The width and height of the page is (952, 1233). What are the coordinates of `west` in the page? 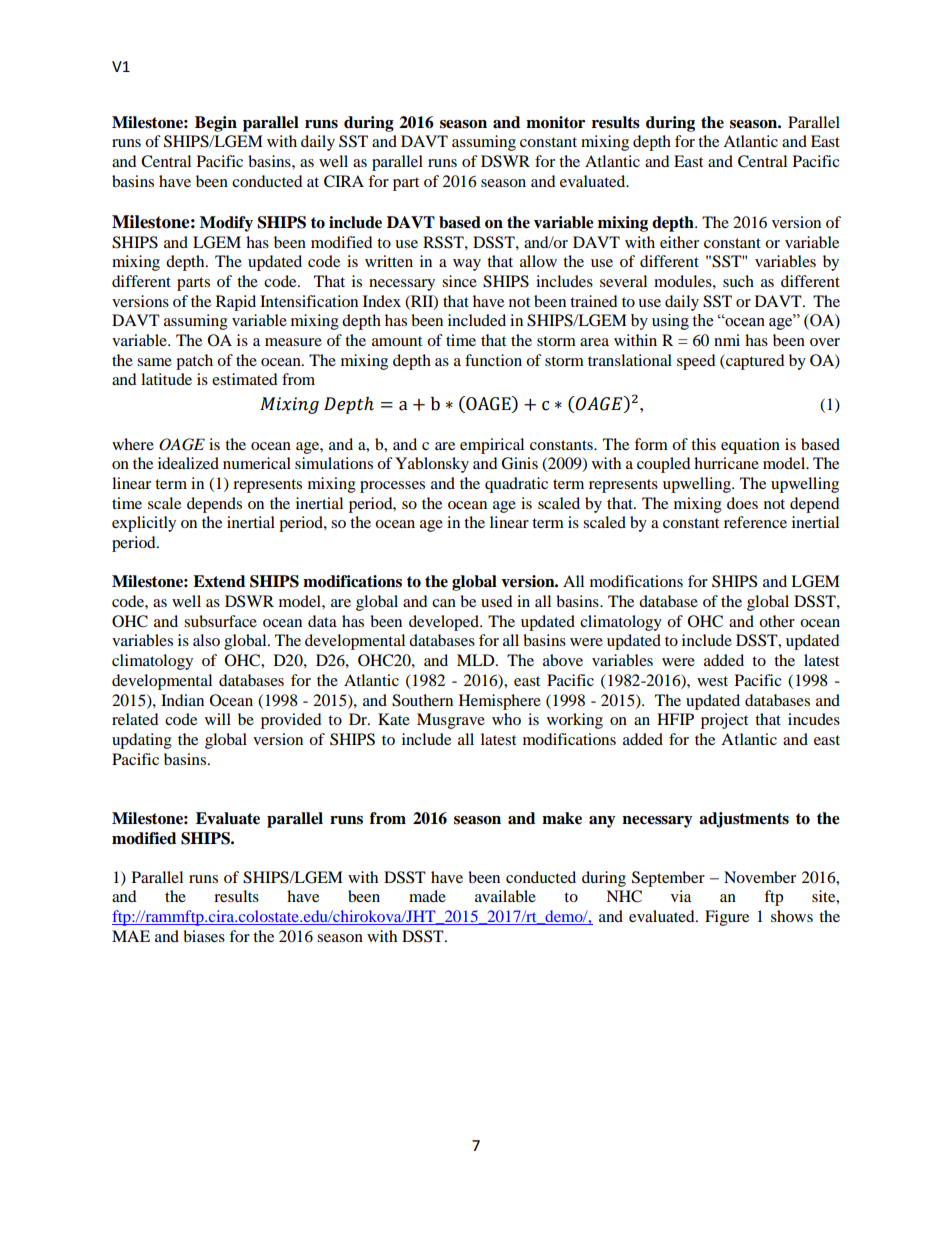 It's located at (712, 681).
